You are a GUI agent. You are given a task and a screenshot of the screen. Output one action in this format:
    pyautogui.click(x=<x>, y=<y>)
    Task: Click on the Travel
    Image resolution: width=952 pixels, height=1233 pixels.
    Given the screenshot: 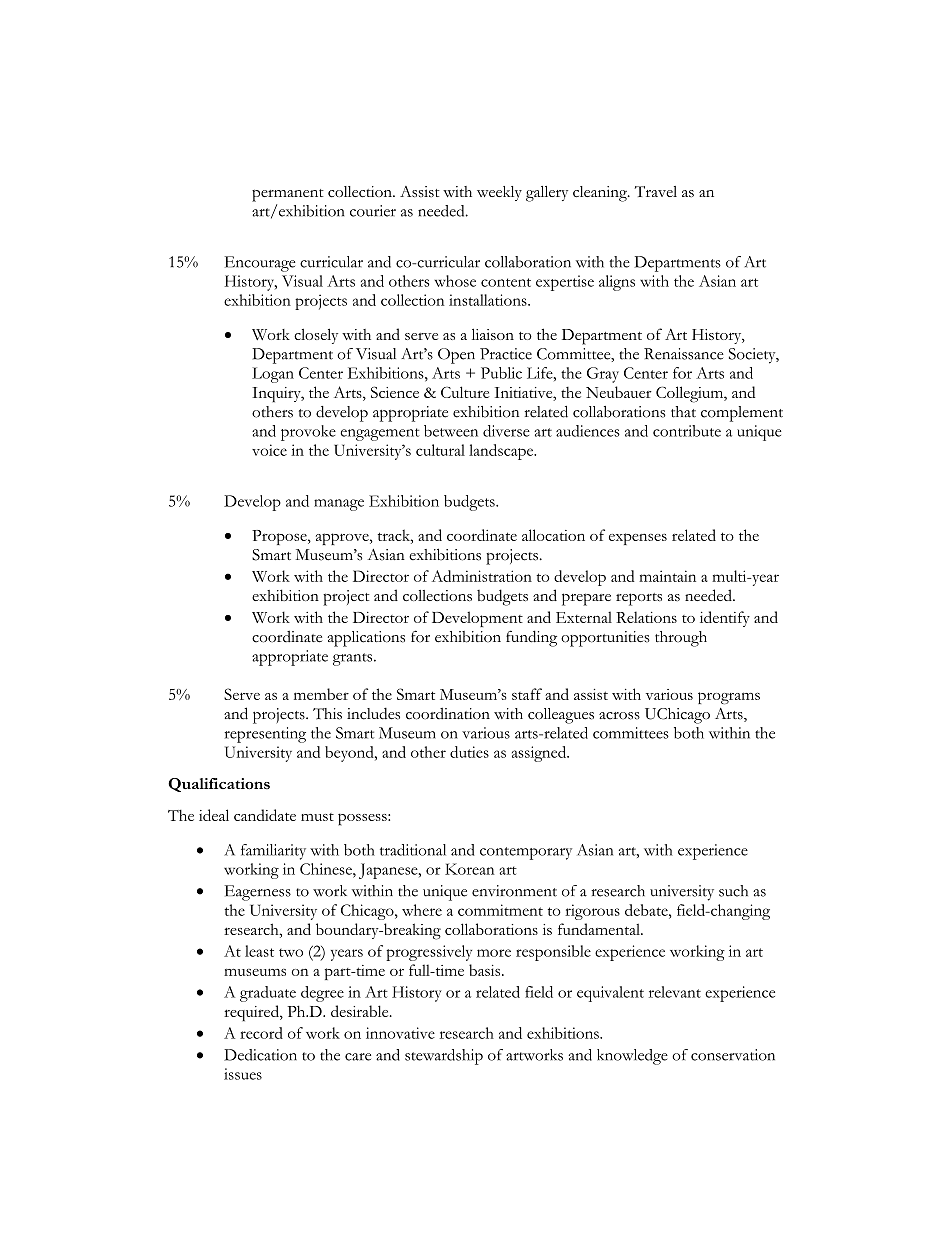 What is the action you would take?
    pyautogui.click(x=656, y=191)
